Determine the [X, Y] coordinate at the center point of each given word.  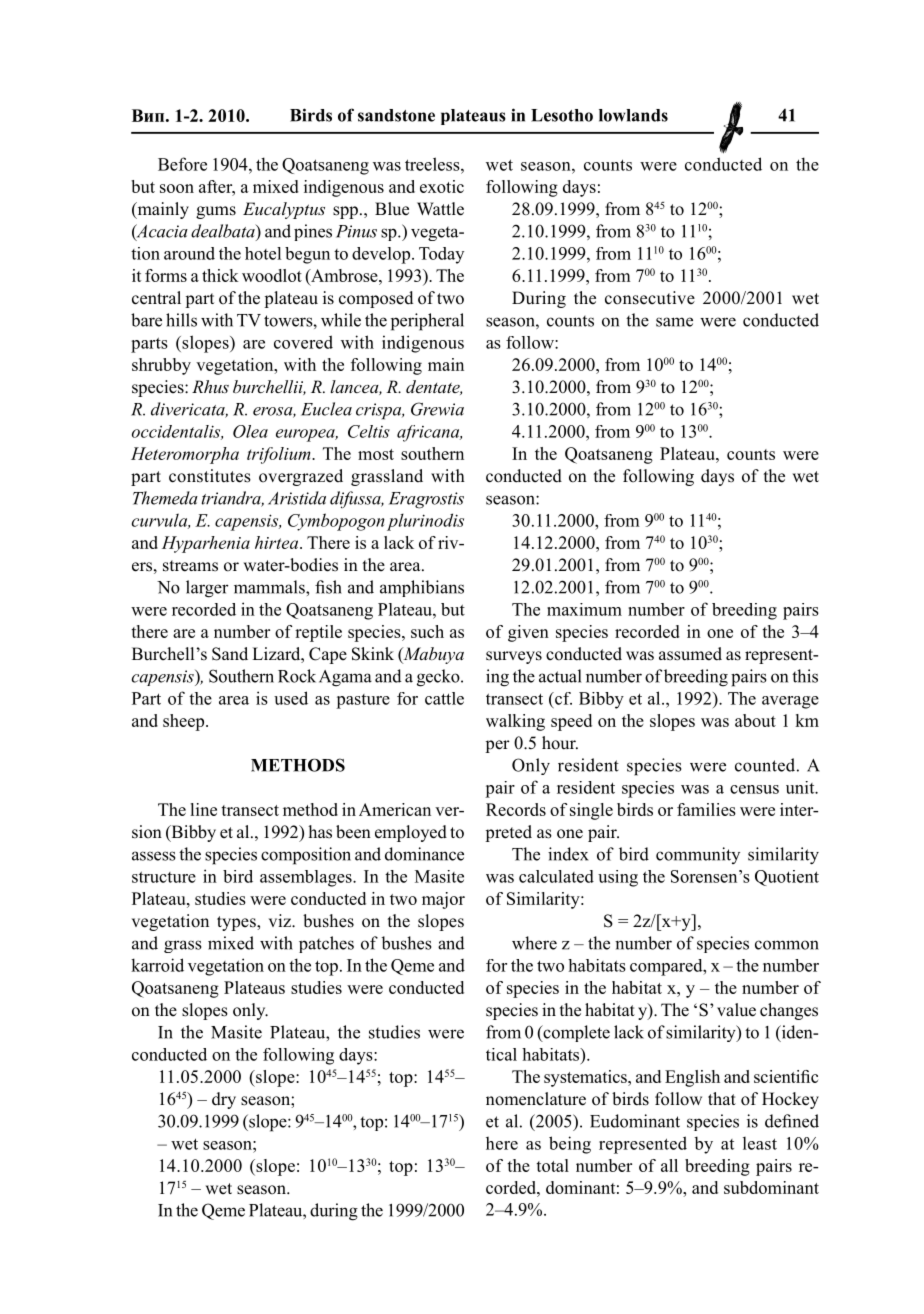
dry [224, 1100]
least [760, 1143]
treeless [433, 164]
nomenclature [536, 1099]
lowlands [633, 115]
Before [182, 164]
